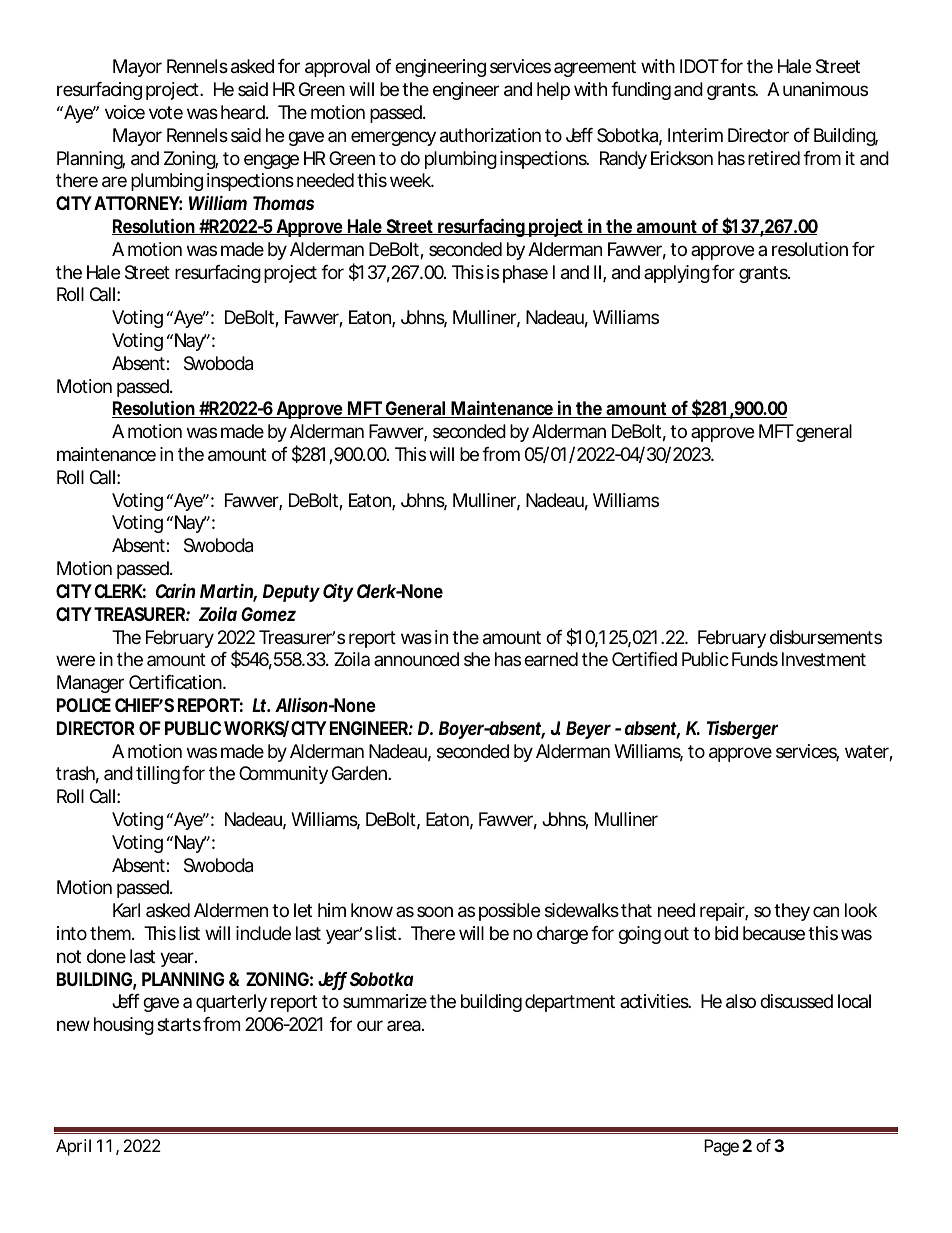 The width and height of the screenshot is (952, 1233). I want to click on Manager, so click(90, 684).
